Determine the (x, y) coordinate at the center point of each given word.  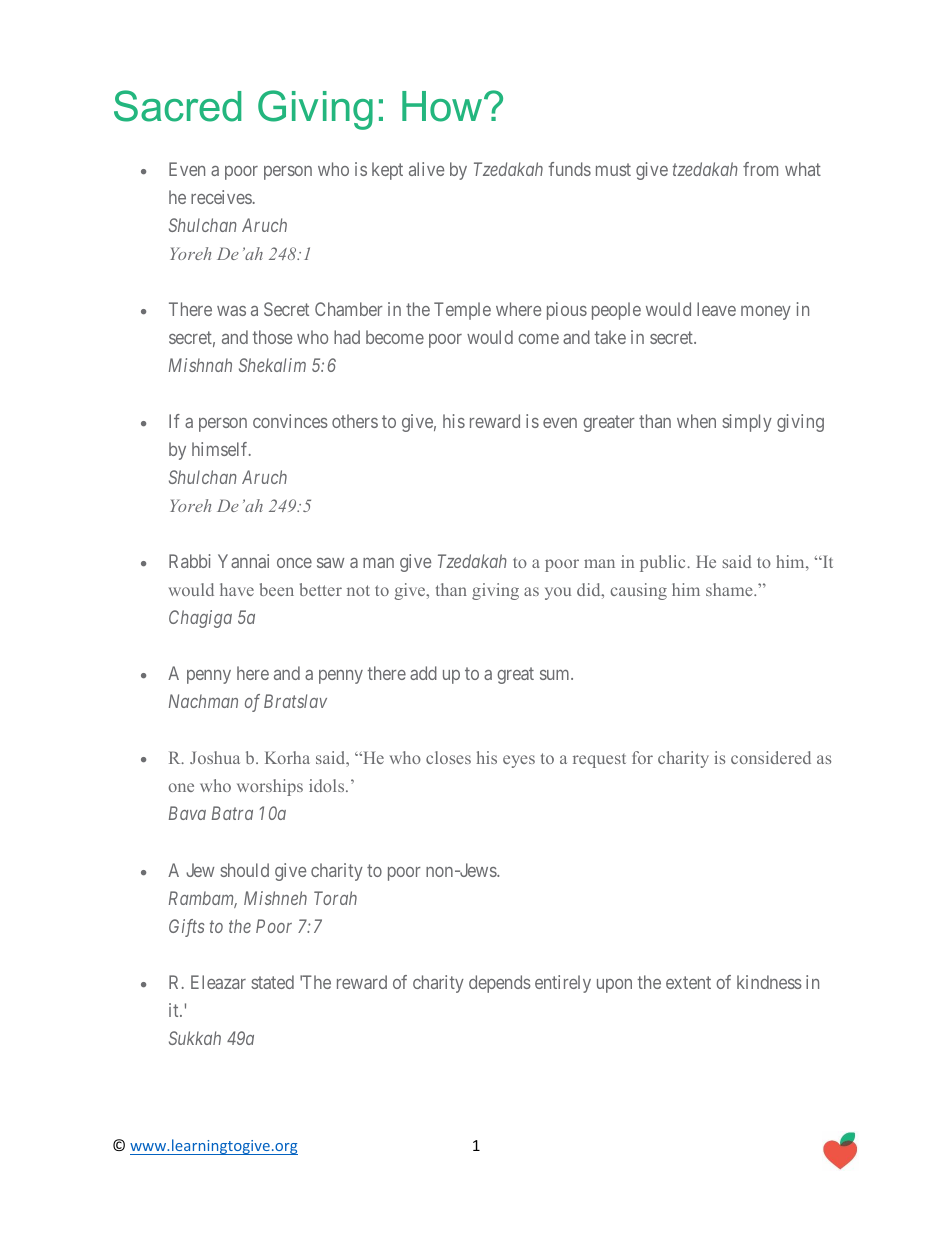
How (443, 106)
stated (273, 982)
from (760, 169)
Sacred (177, 106)
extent (688, 982)
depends (500, 984)
